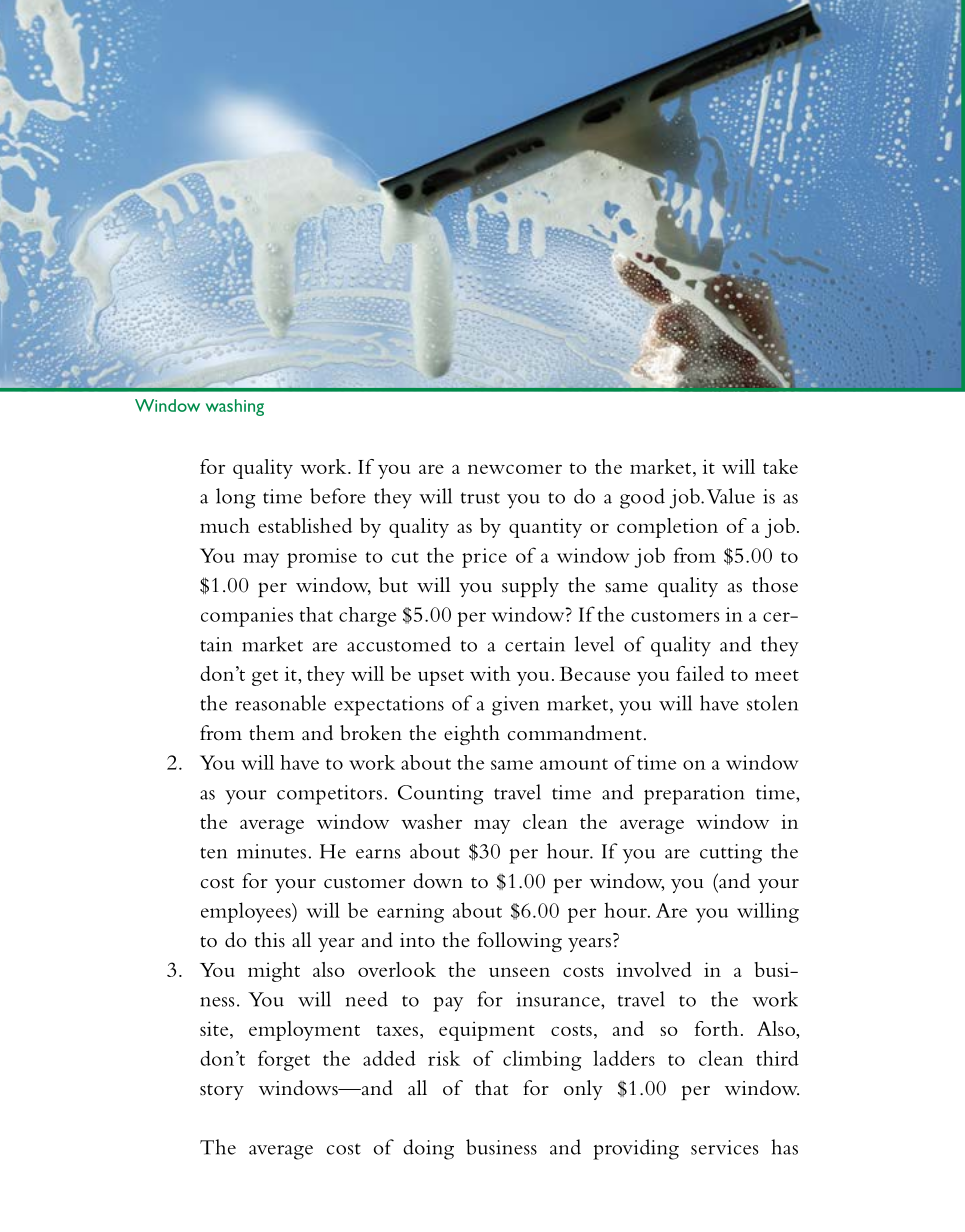 Image resolution: width=965 pixels, height=1232 pixels. I want to click on story, so click(222, 1092).
